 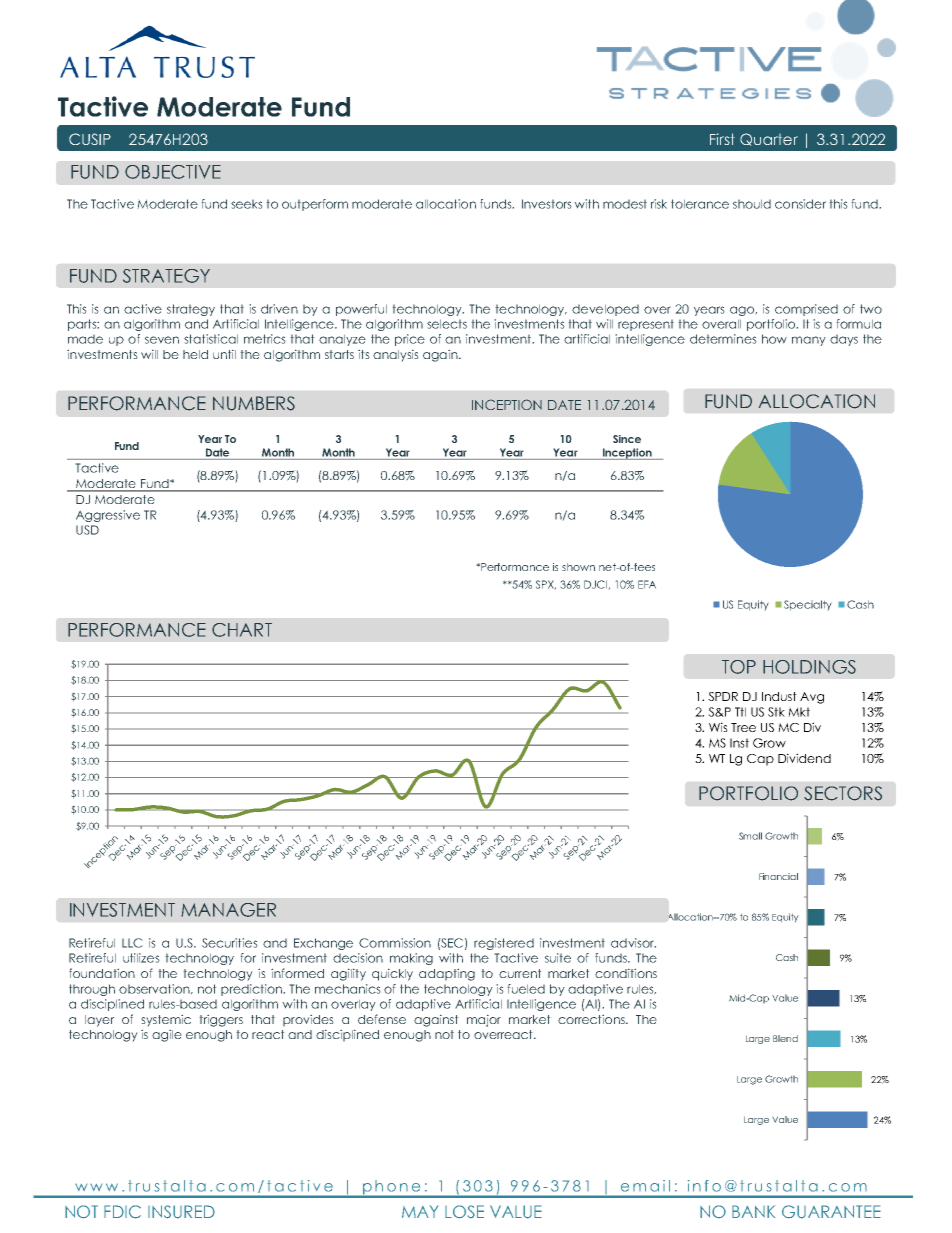 What do you see at coordinates (464, 1212) in the page?
I see `LOSE` at bounding box center [464, 1212].
